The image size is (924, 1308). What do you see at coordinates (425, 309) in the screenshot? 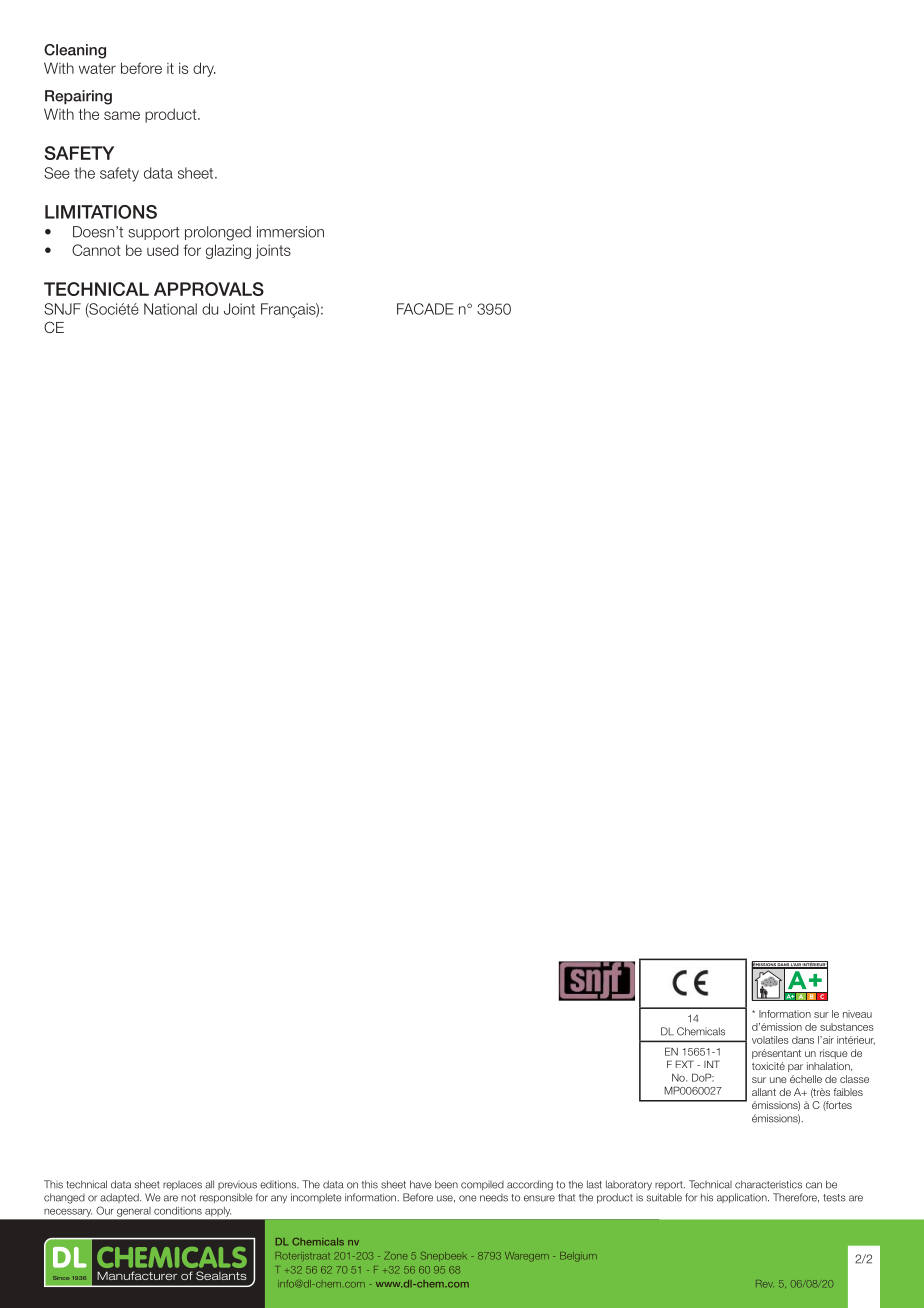
I see `FACADE` at bounding box center [425, 309].
